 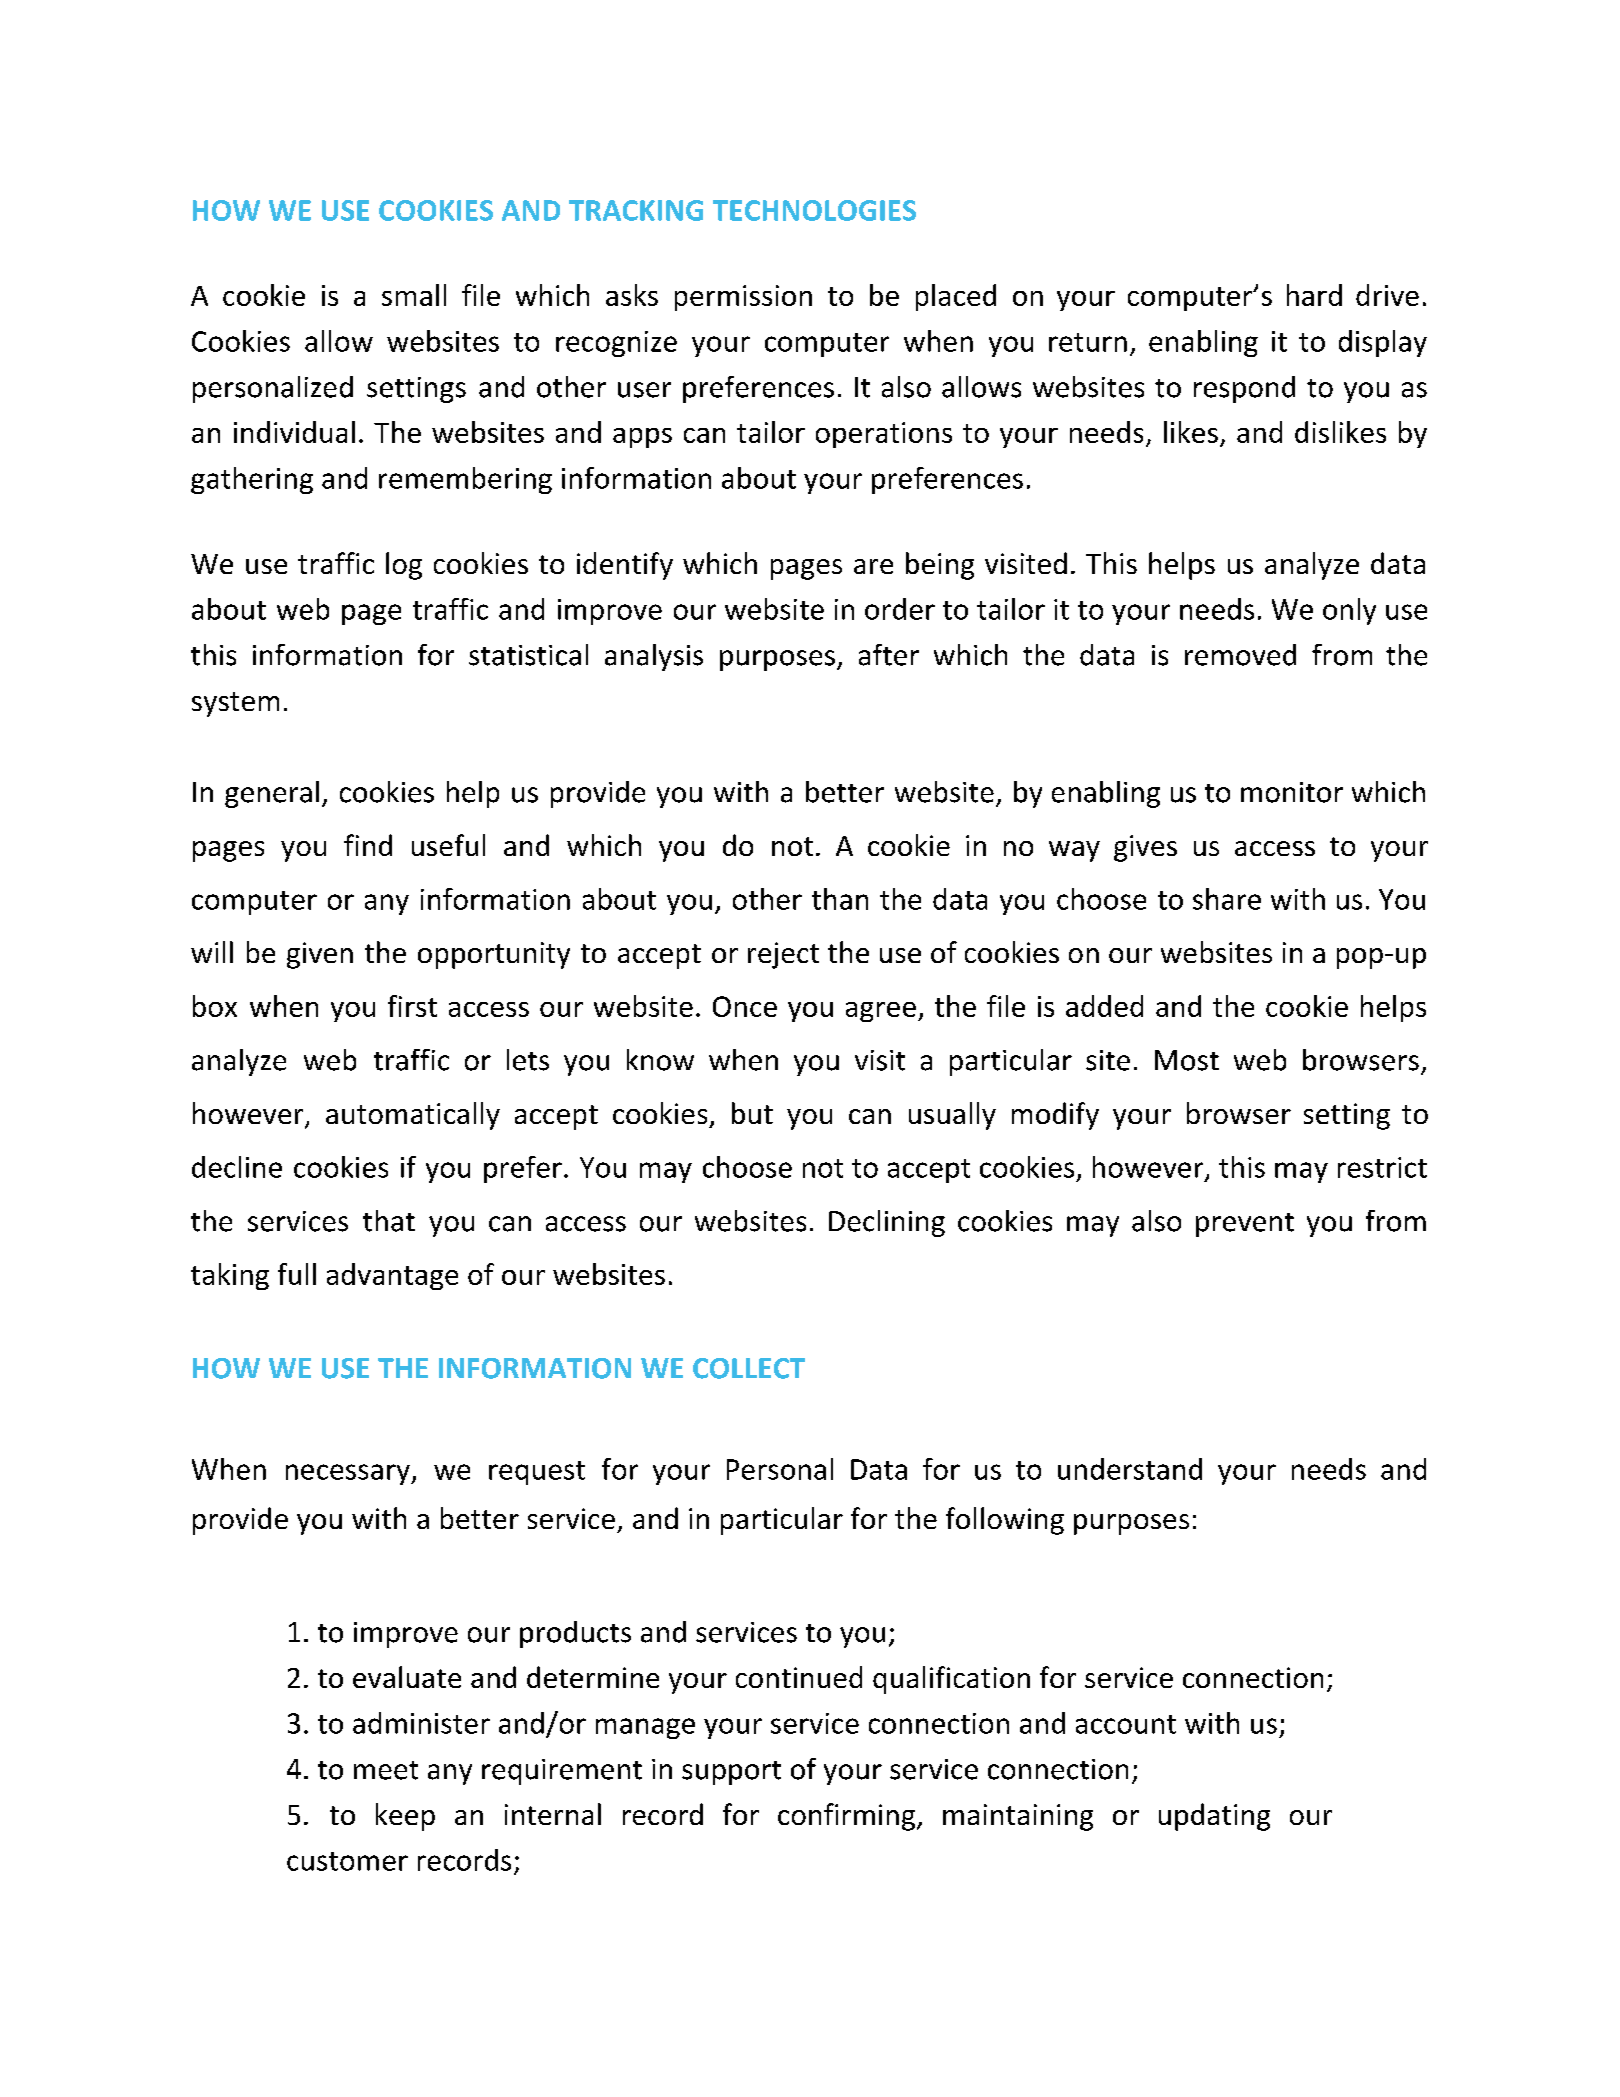 What do you see at coordinates (1314, 295) in the screenshot?
I see `hard` at bounding box center [1314, 295].
